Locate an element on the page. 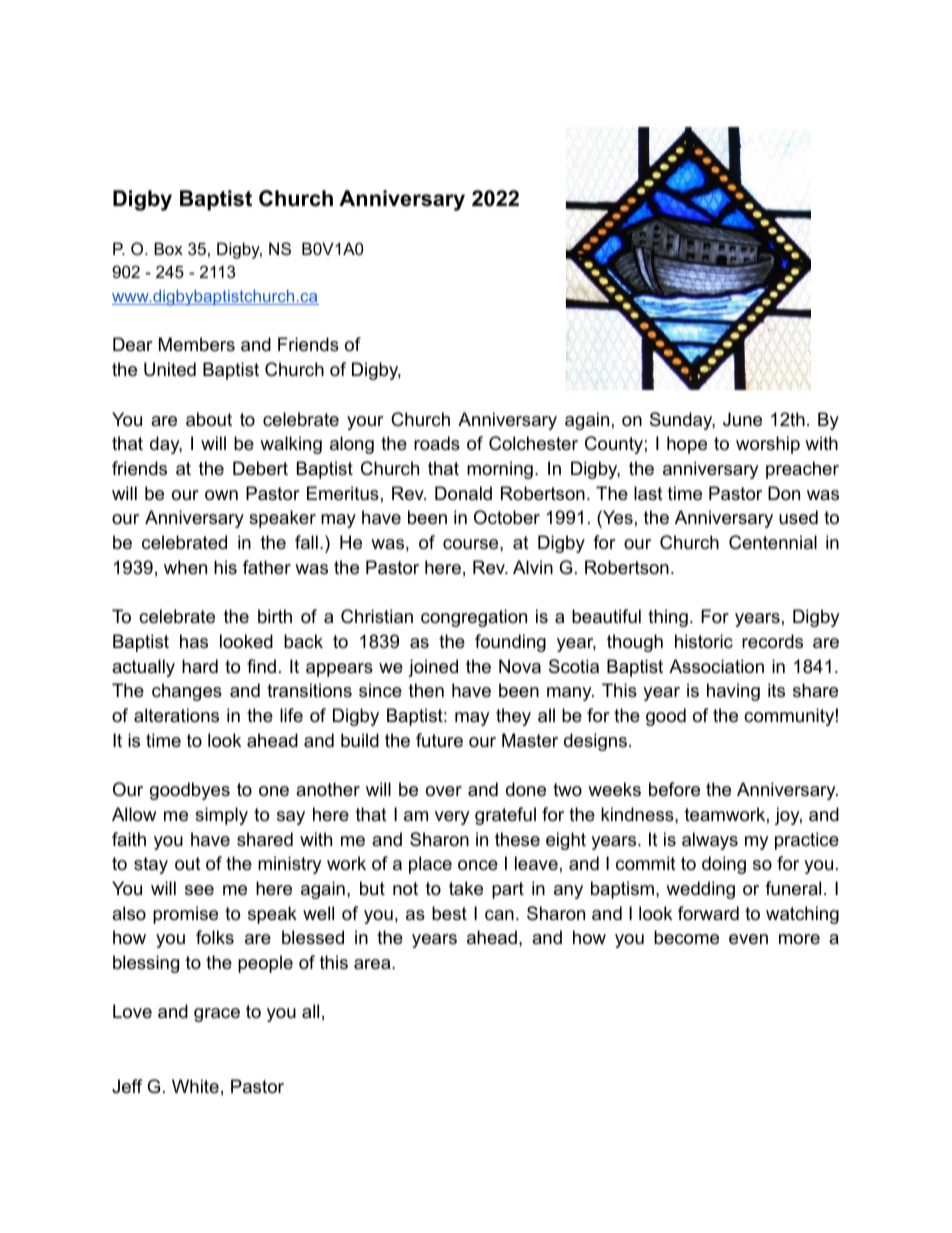 The image size is (952, 1233). White is located at coordinates (195, 1086).
